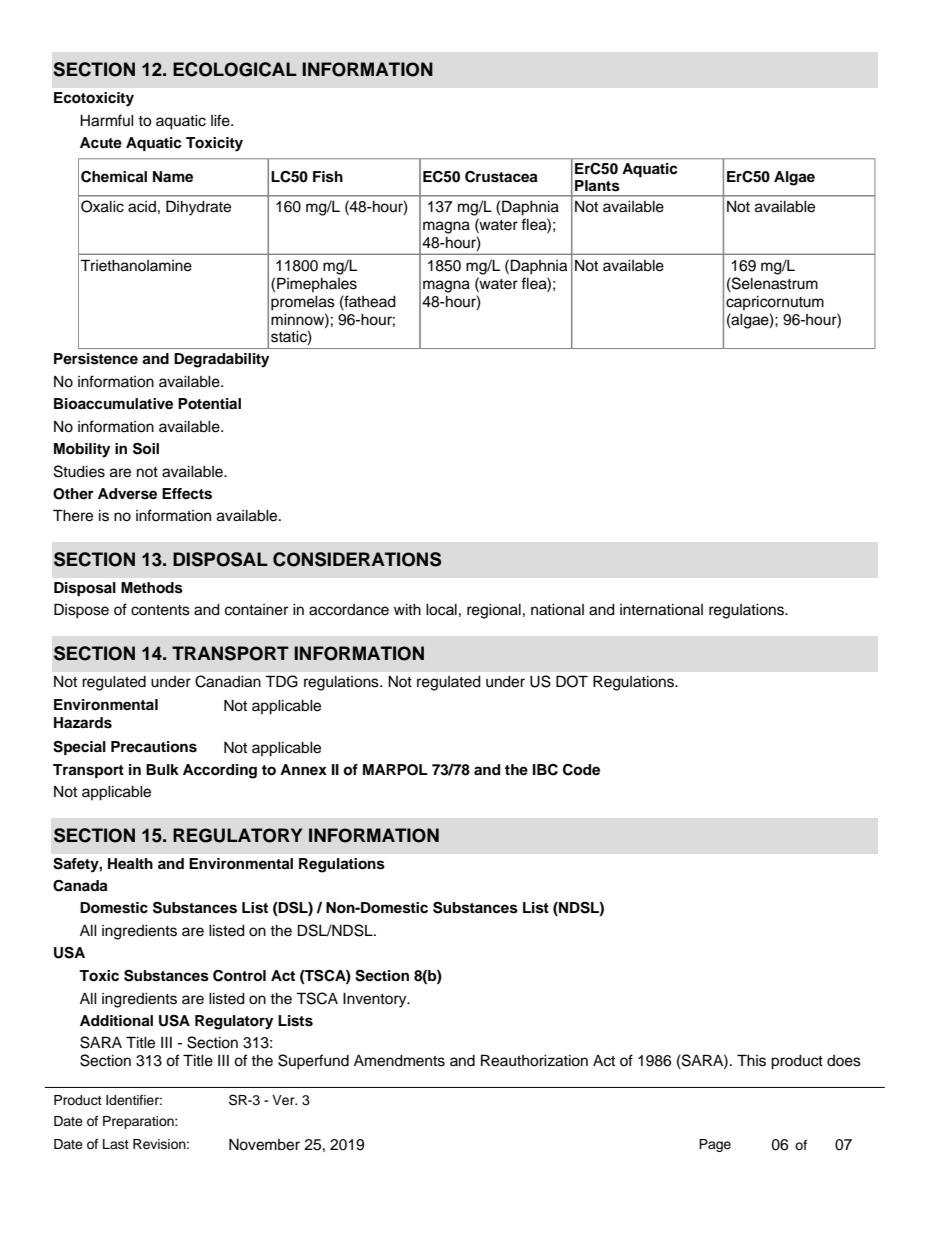  Describe the element at coordinates (116, 1144) in the image. I see `Last` at that location.
